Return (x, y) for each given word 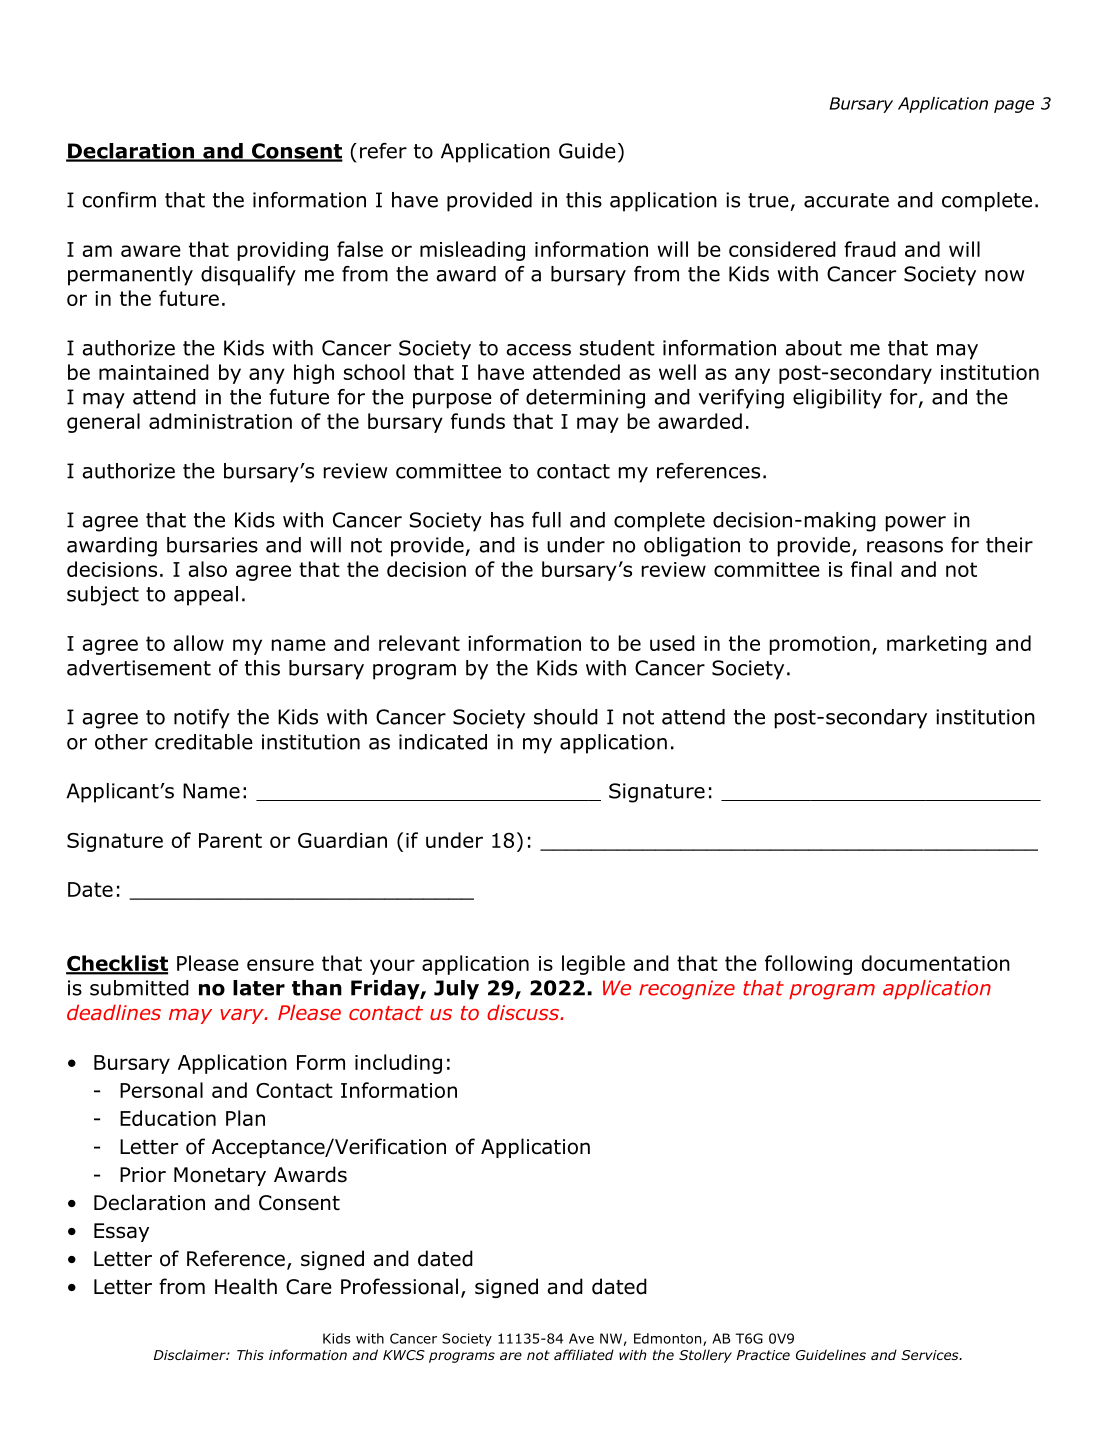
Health (246, 1286)
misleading (472, 251)
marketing (937, 645)
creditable (204, 742)
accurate (846, 200)
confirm (119, 200)
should (566, 717)
